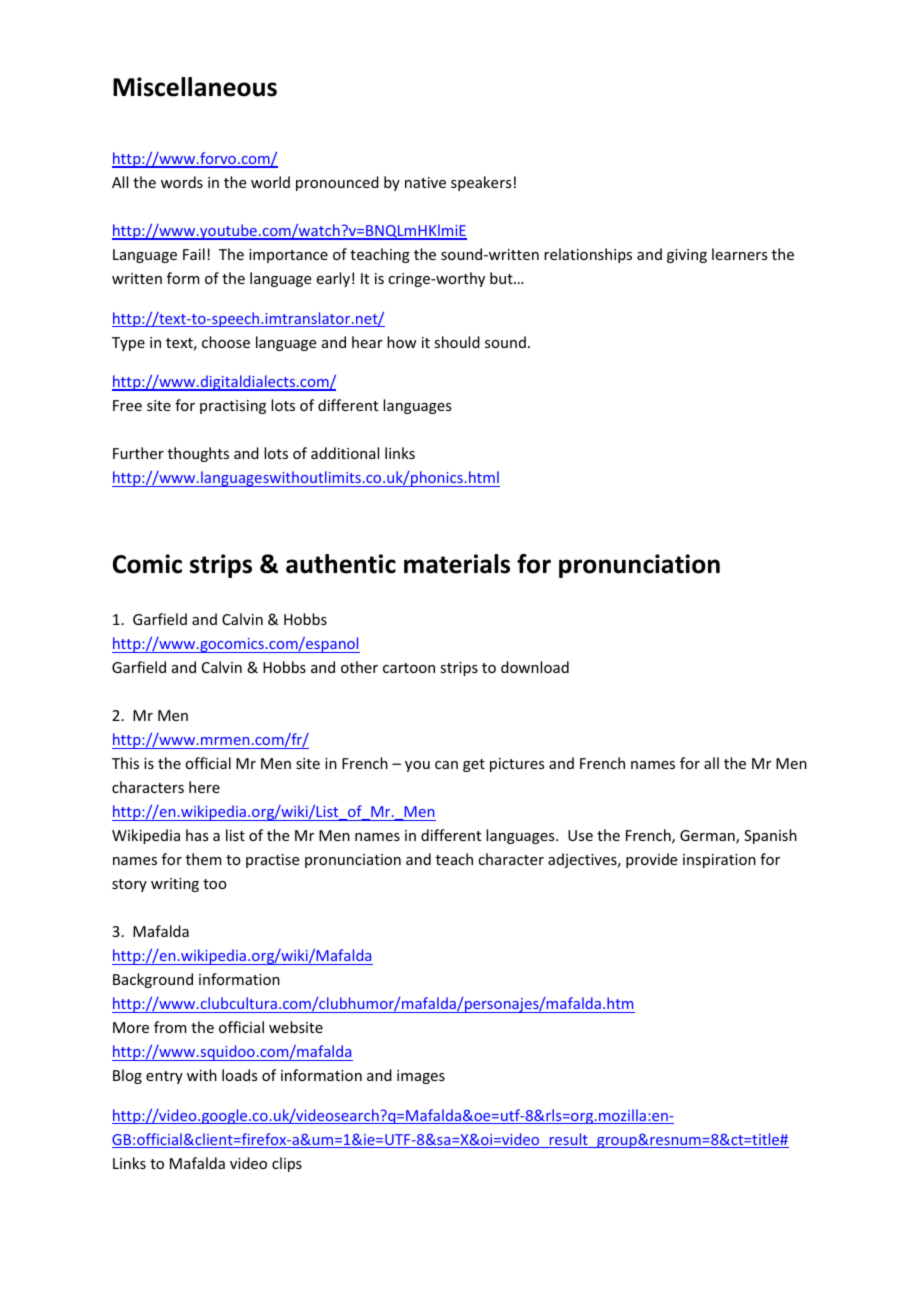 This screenshot has width=924, height=1308. What do you see at coordinates (204, 787) in the screenshot?
I see `here` at bounding box center [204, 787].
